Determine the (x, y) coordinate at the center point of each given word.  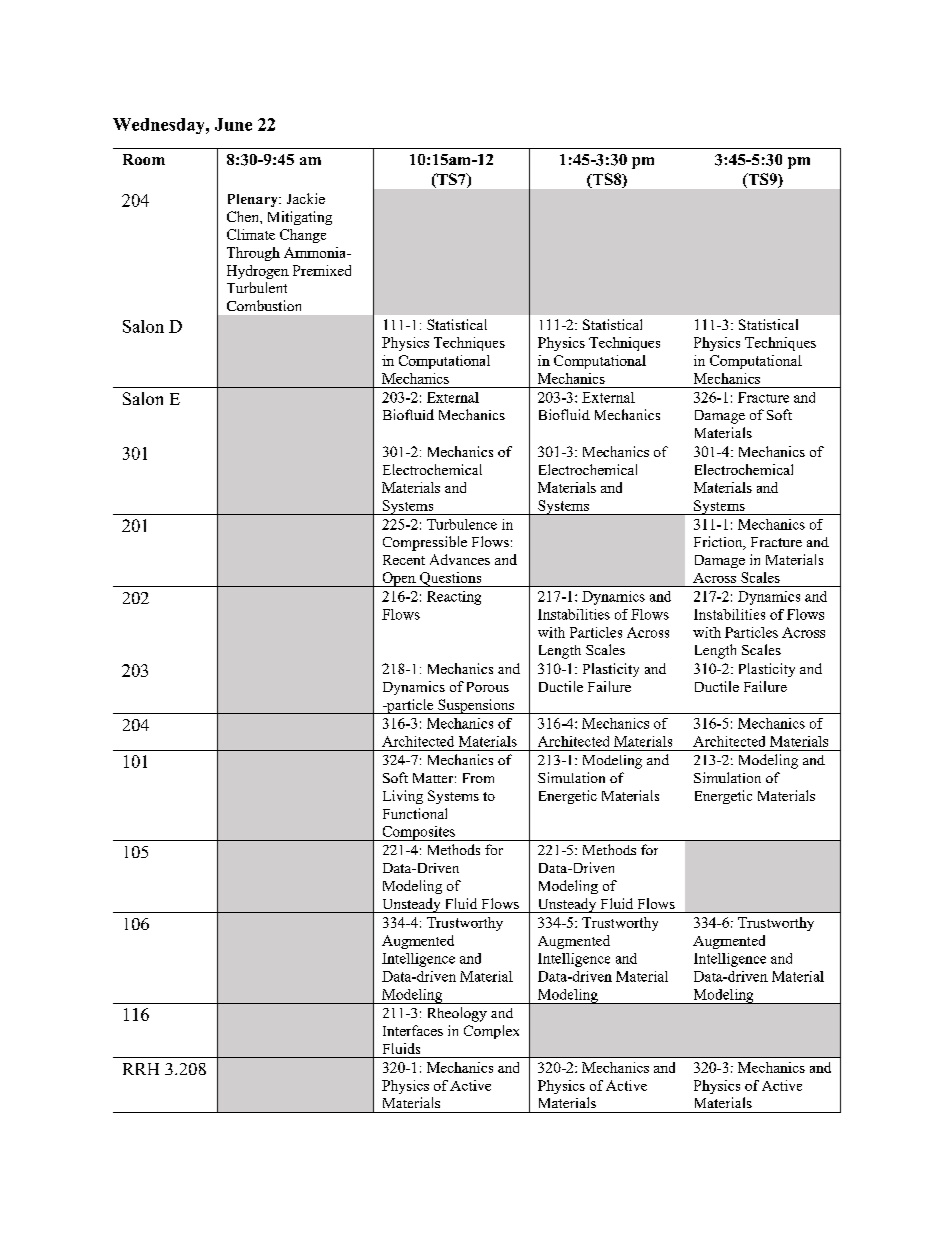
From (478, 778)
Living (403, 797)
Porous (488, 687)
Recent (404, 560)
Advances (460, 559)
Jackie (306, 198)
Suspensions (476, 706)
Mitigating (300, 218)
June (233, 124)
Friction (719, 543)
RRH (141, 1069)
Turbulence (462, 524)
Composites (418, 833)
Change (303, 236)
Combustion (264, 305)
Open (399, 579)
